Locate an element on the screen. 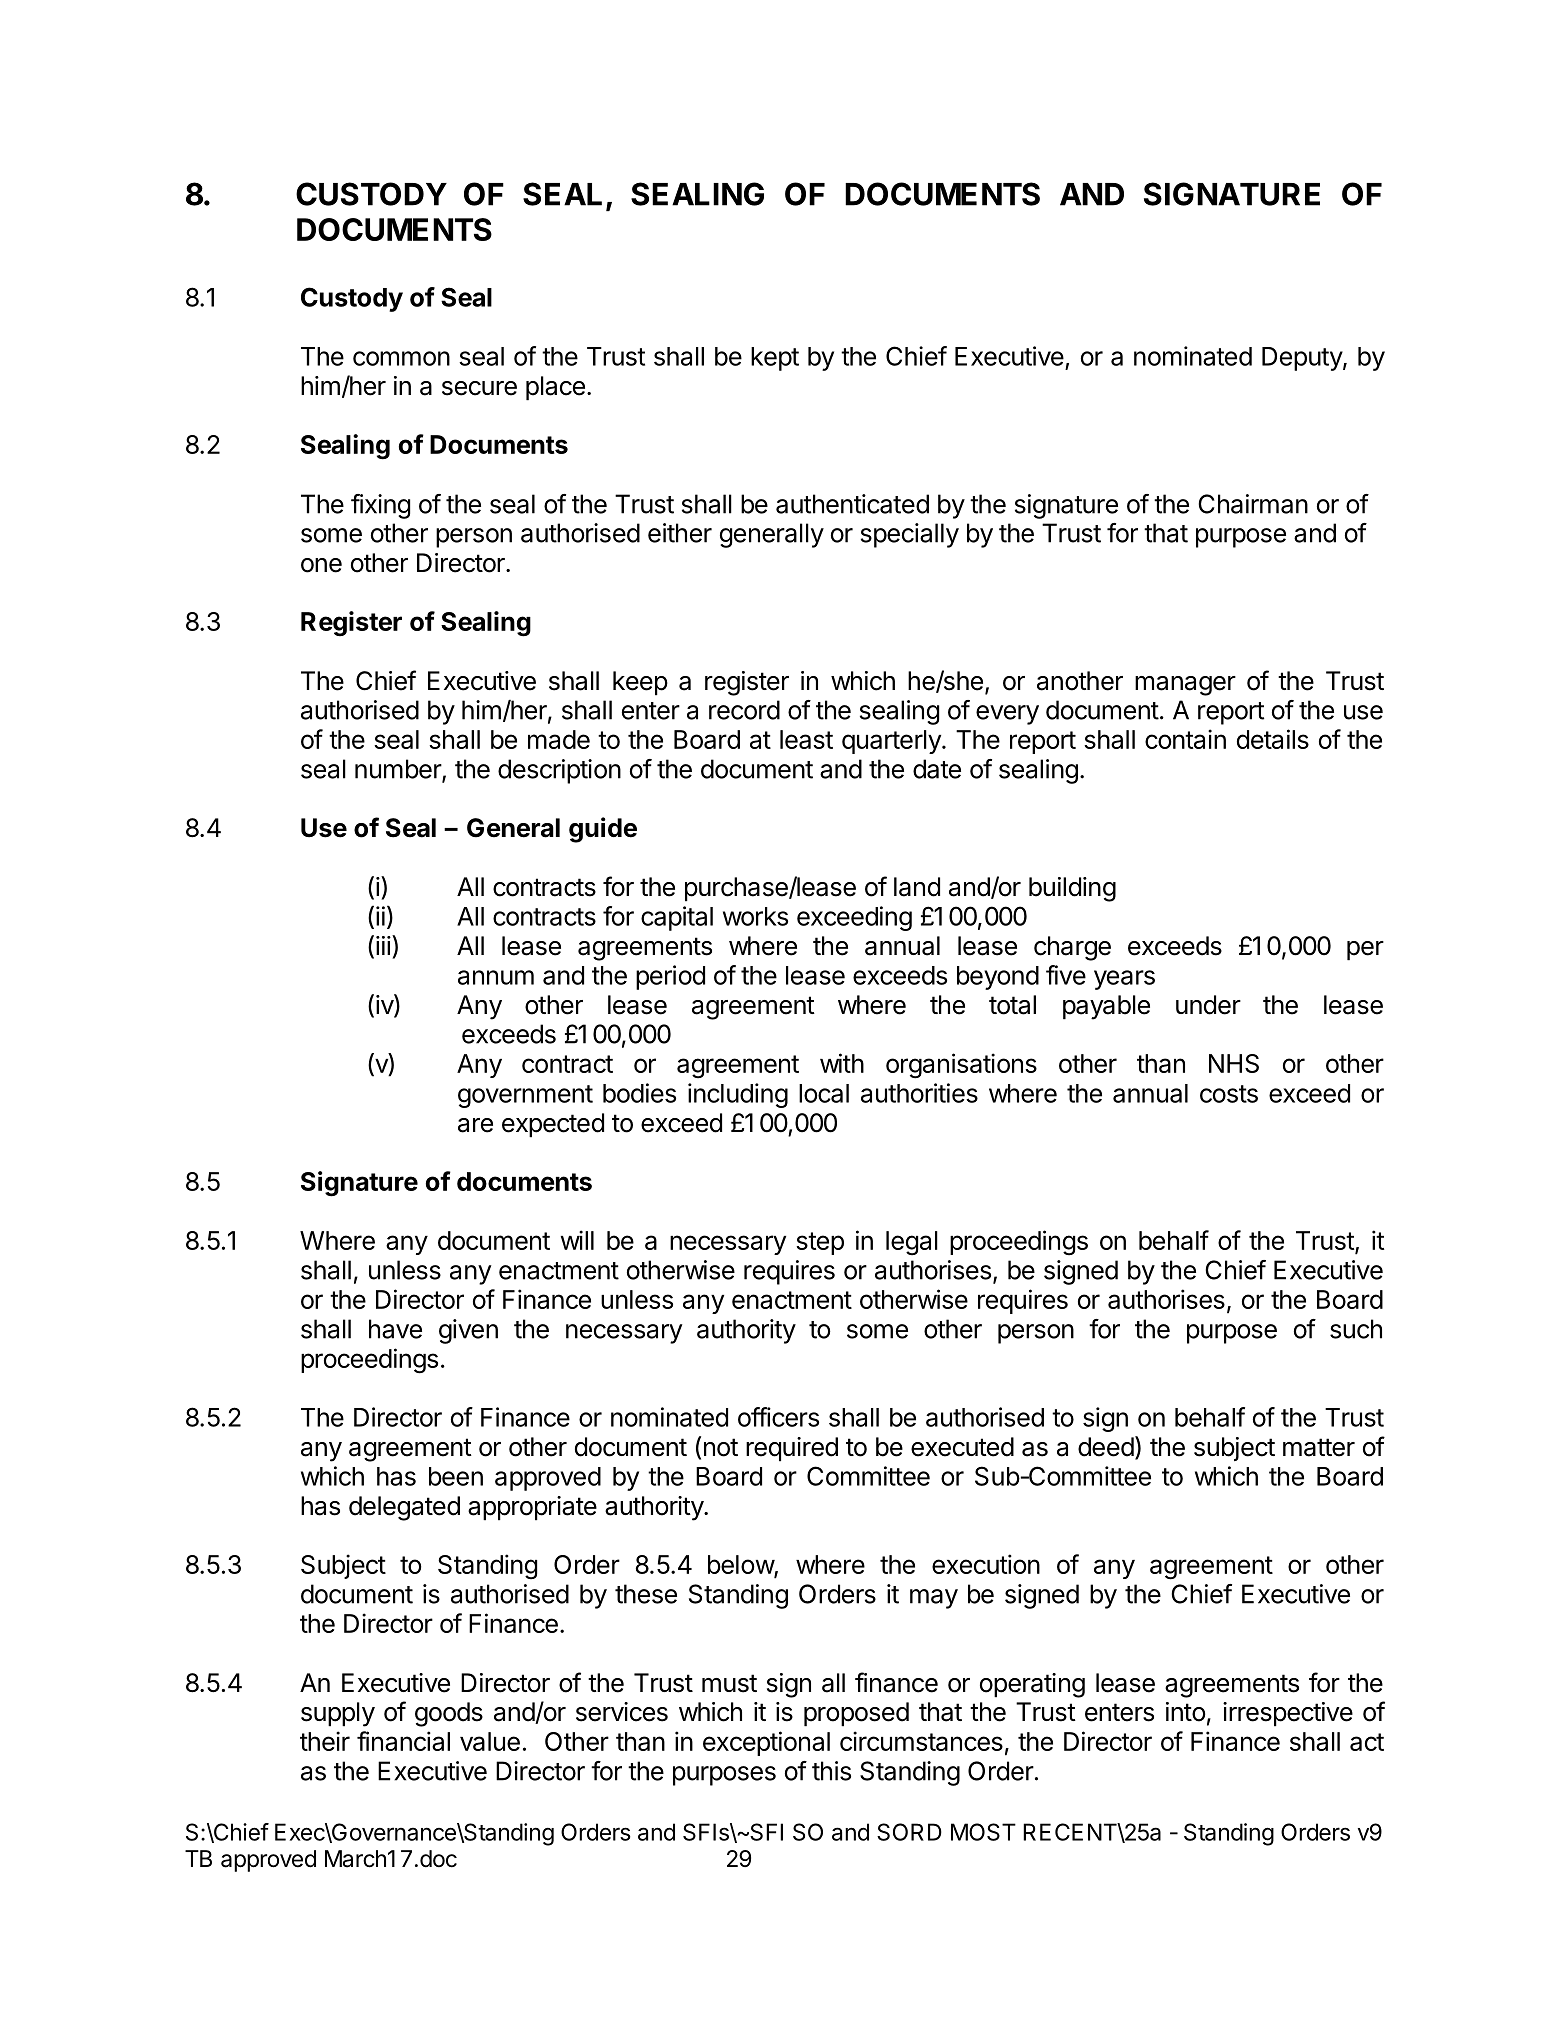 This screenshot has height=2029, width=1568. given is located at coordinates (468, 1331).
